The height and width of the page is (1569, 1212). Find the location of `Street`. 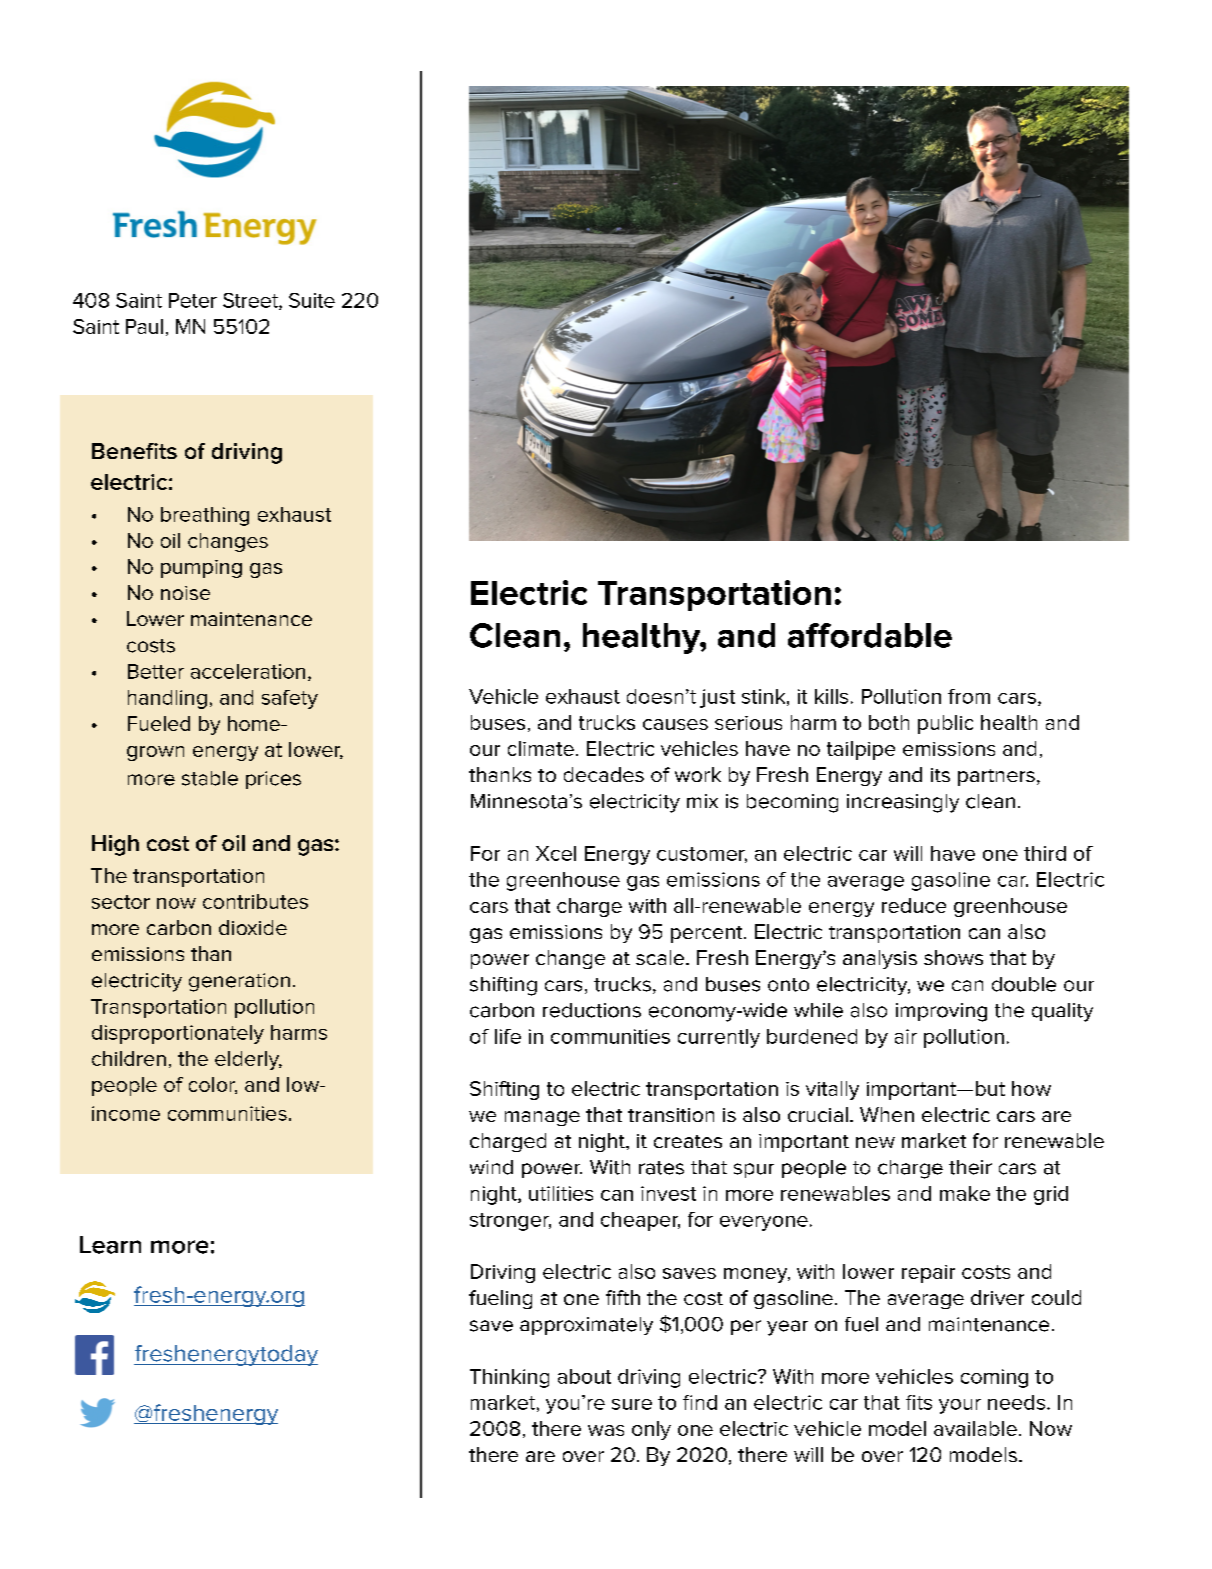

Street is located at coordinates (251, 301).
